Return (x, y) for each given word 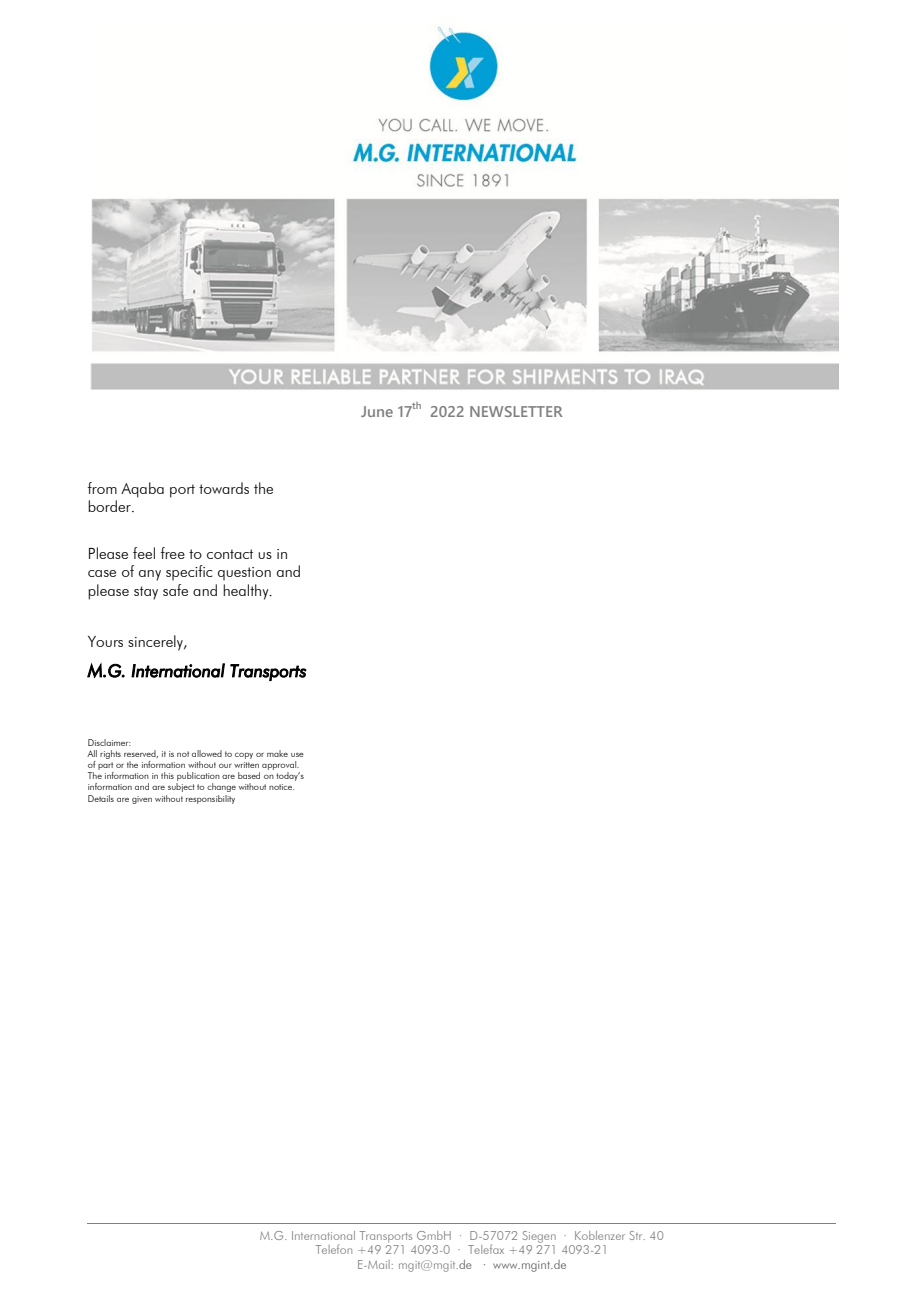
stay (146, 593)
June (377, 411)
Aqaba (142, 490)
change (221, 787)
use (297, 755)
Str (637, 1235)
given (142, 800)
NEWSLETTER (516, 411)
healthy (247, 592)
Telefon (334, 1249)
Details (101, 798)
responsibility (210, 799)
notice (281, 787)
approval (280, 767)
